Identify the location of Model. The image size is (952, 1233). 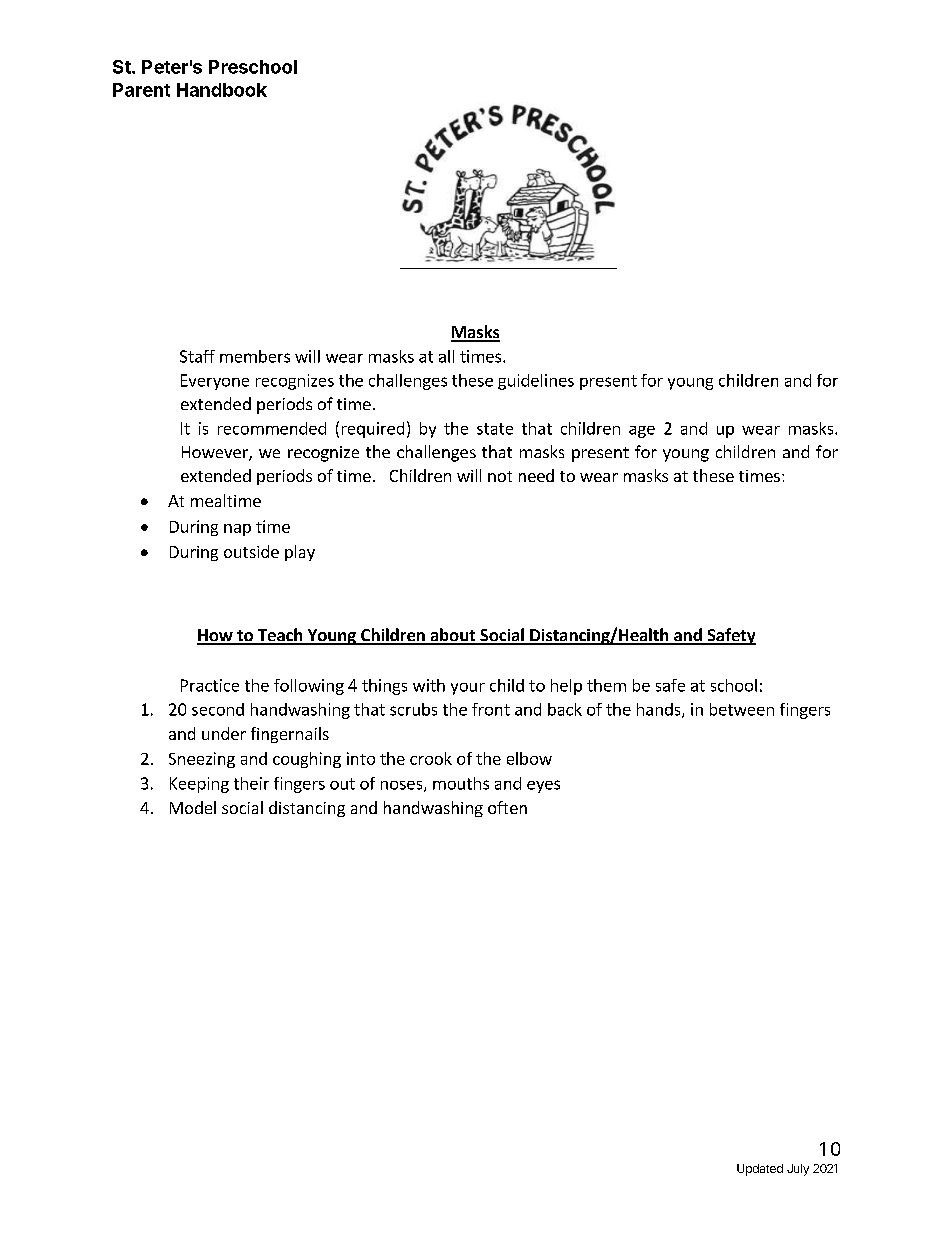
(193, 807).
